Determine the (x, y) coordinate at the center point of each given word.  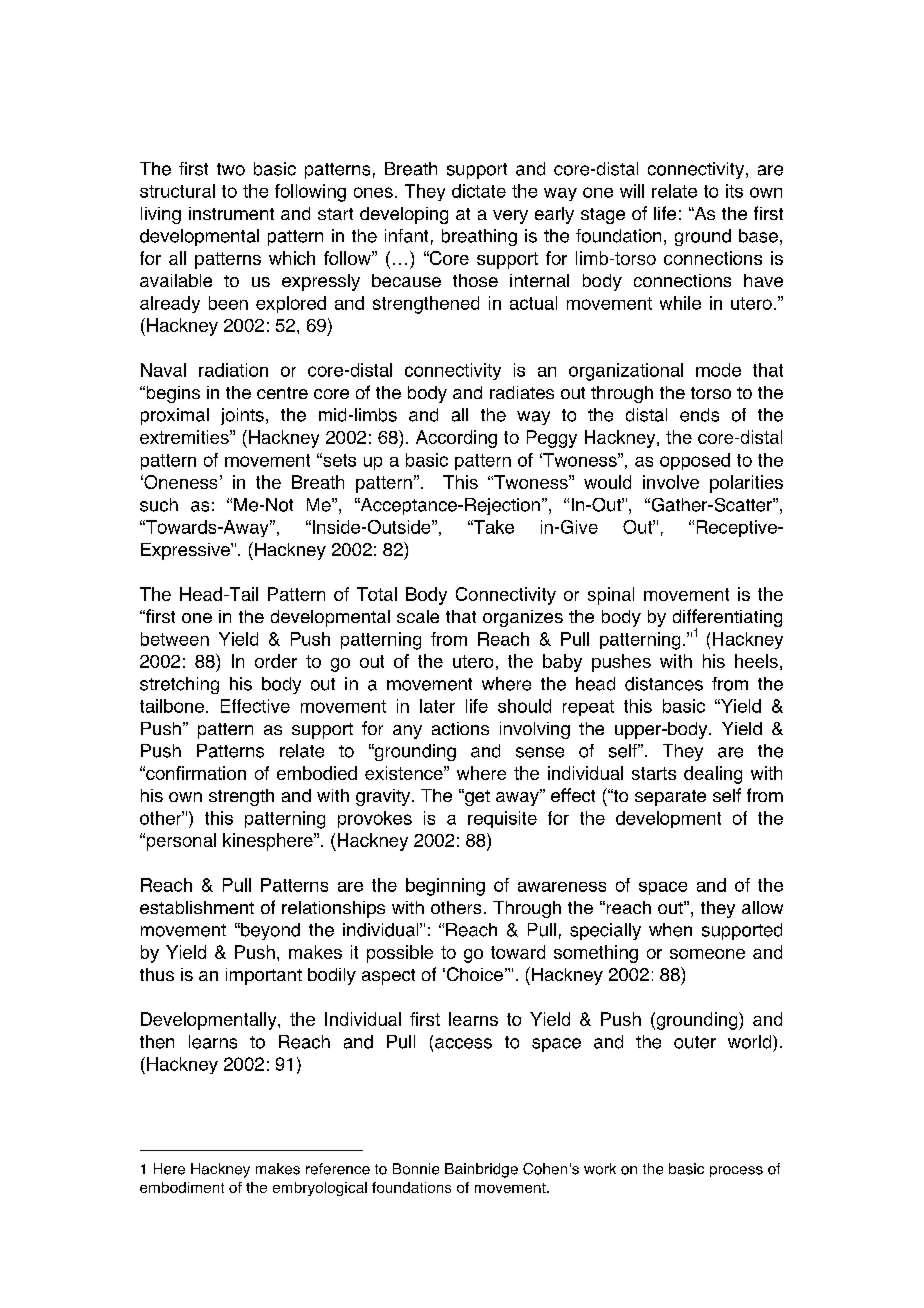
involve (671, 482)
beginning (445, 887)
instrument (231, 213)
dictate (479, 191)
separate (670, 798)
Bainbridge (481, 1170)
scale (418, 616)
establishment (197, 907)
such (159, 505)
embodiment (182, 1187)
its (734, 191)
